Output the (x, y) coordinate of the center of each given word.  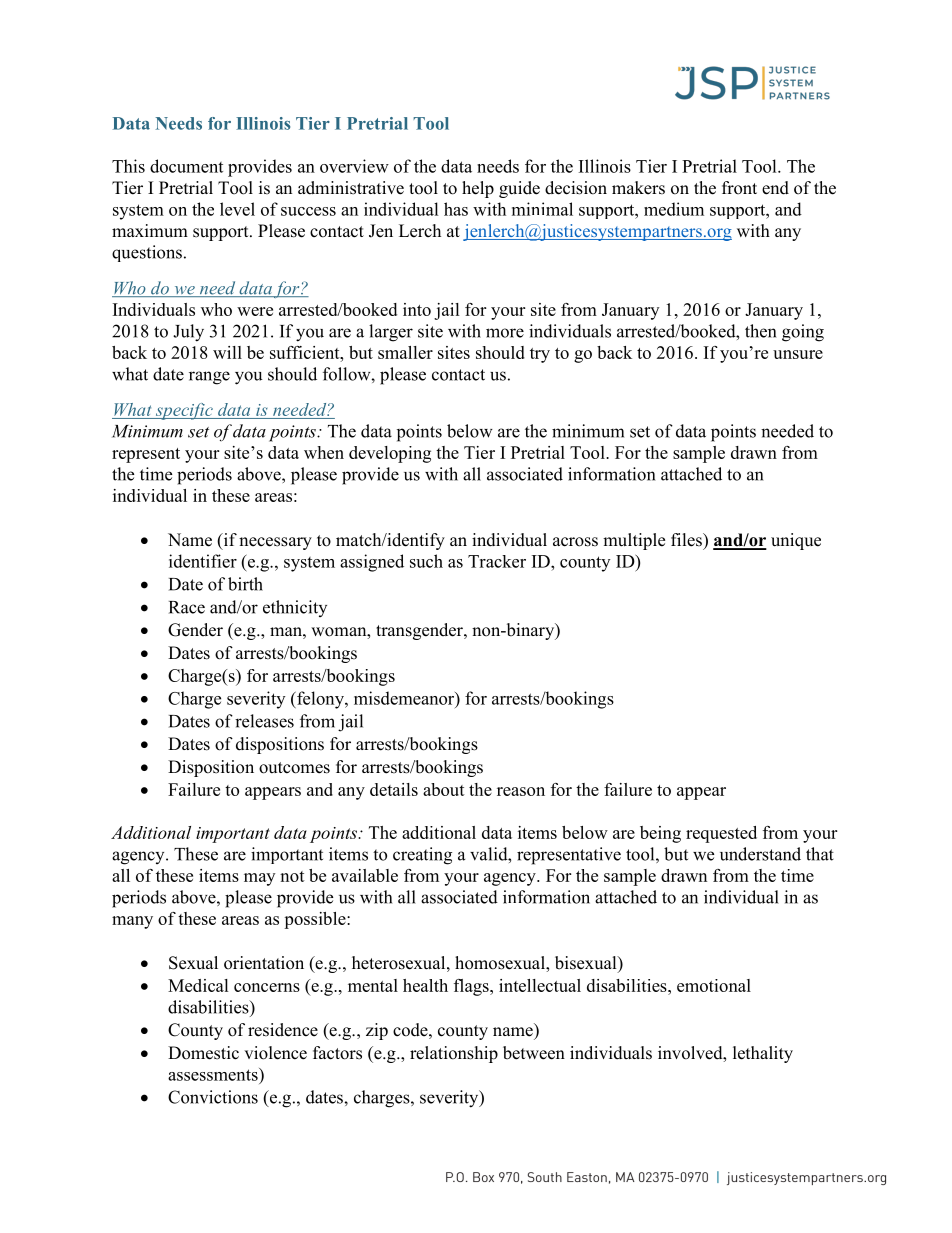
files (687, 540)
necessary (275, 543)
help (478, 189)
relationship (454, 1054)
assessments (214, 1074)
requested (721, 834)
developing (390, 454)
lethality (763, 1054)
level (237, 209)
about (444, 789)
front (739, 188)
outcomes (294, 768)
